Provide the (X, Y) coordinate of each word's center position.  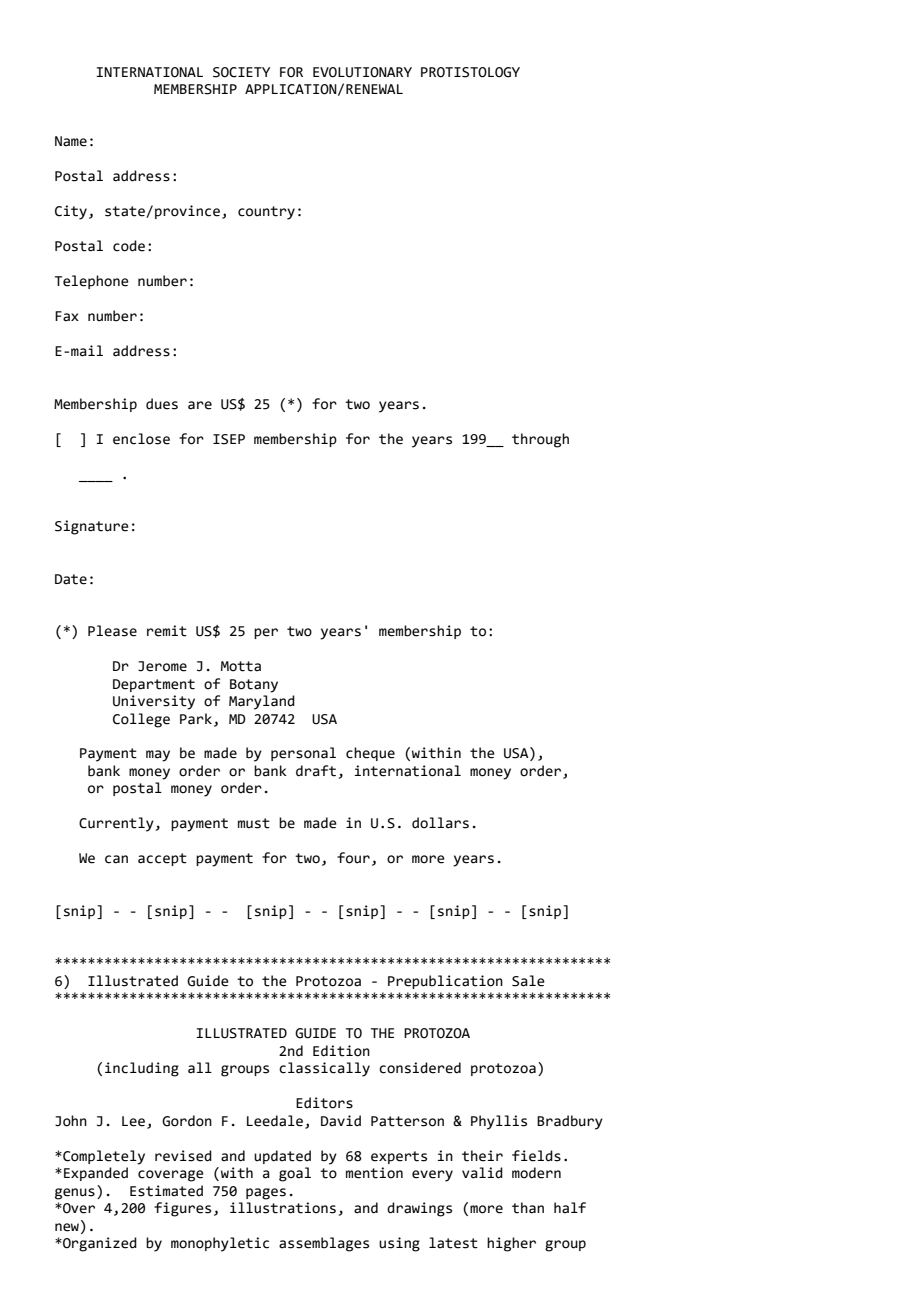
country (266, 213)
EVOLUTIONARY (362, 72)
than (528, 1208)
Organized (99, 1244)
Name (71, 141)
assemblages (324, 1244)
